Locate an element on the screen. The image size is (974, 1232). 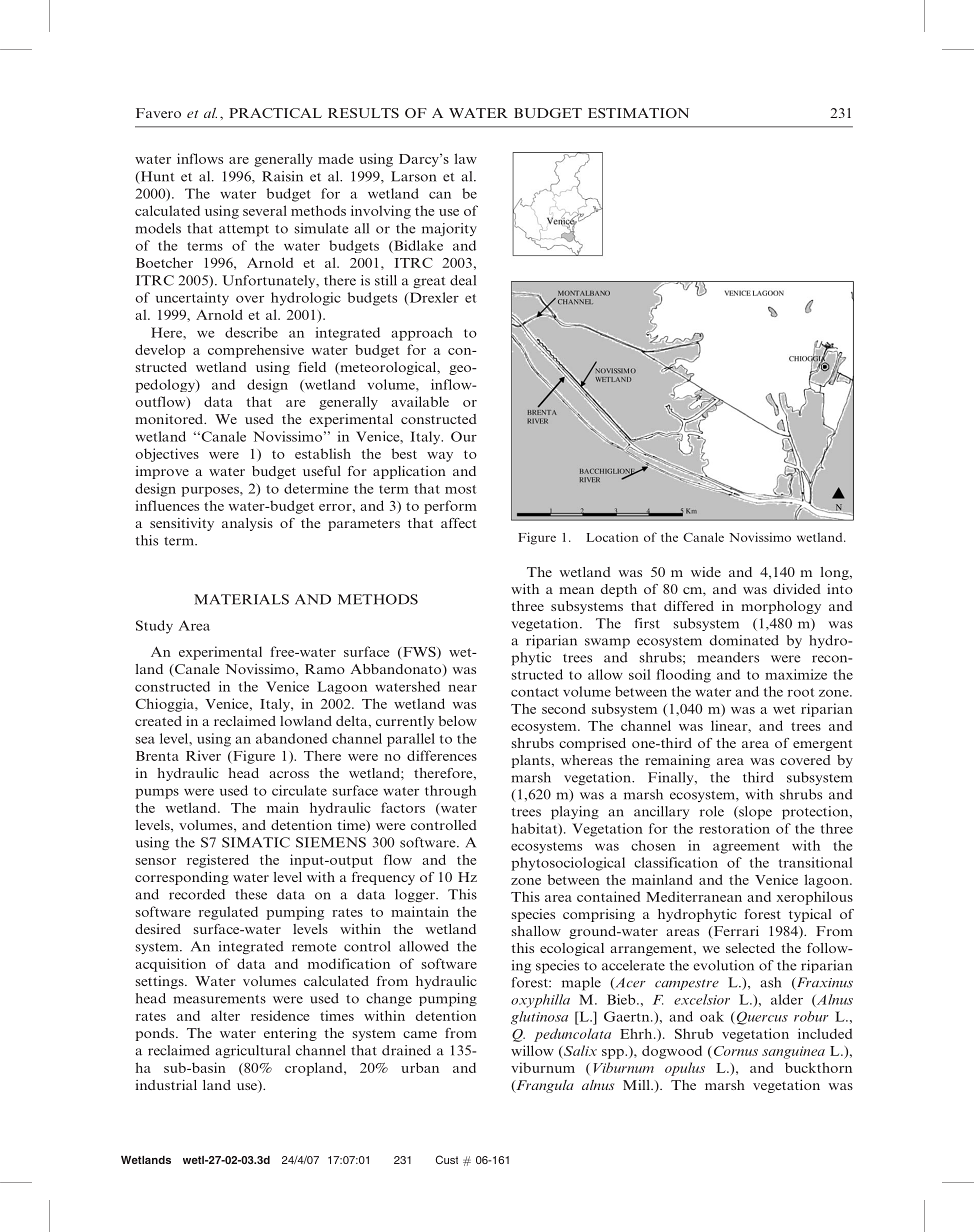
industrial is located at coordinates (166, 1085).
